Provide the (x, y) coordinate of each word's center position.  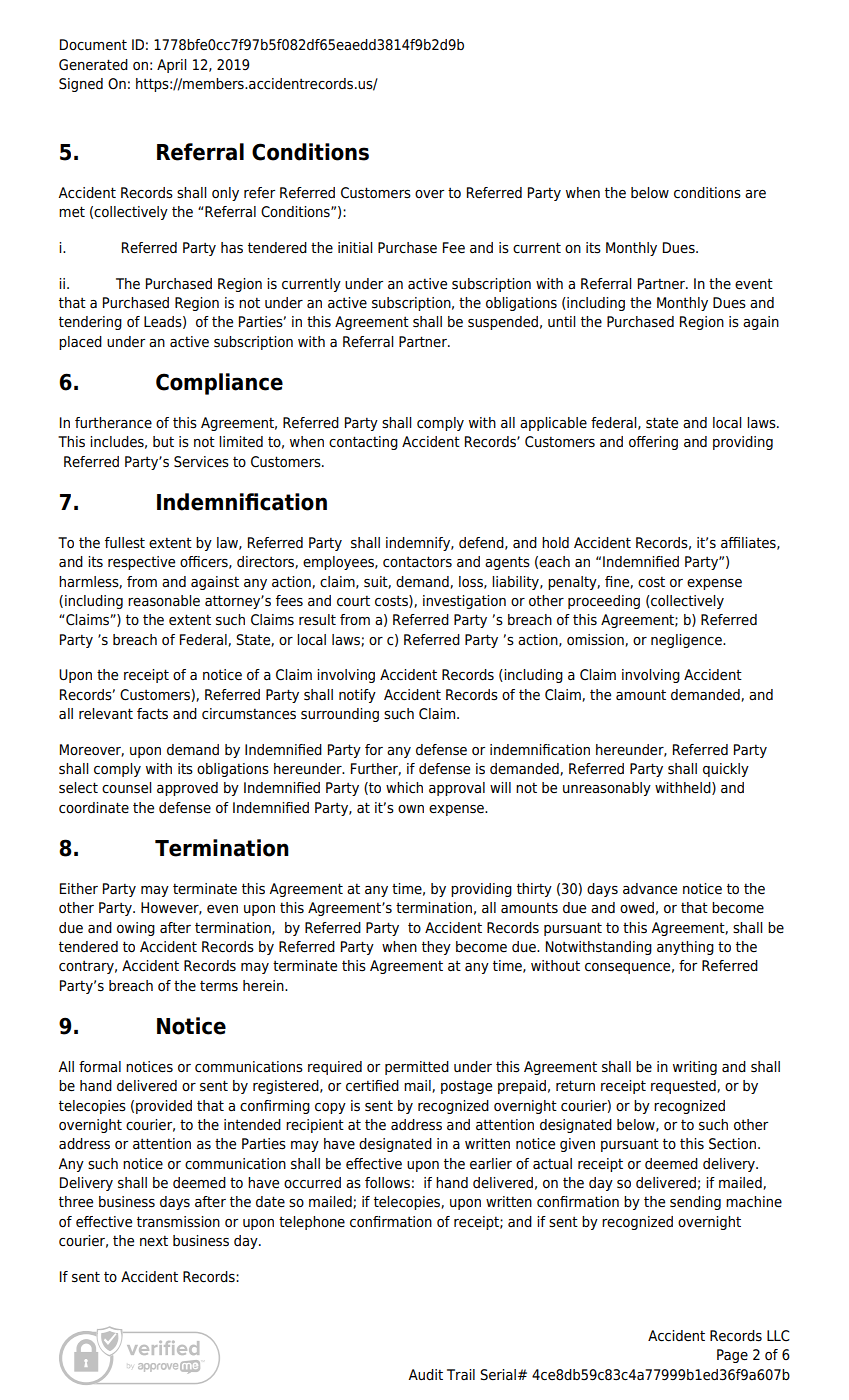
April (171, 66)
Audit (425, 1374)
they (436, 948)
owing (136, 929)
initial (355, 247)
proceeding (604, 602)
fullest (125, 543)
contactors (417, 562)
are (755, 194)
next (154, 1241)
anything (685, 948)
